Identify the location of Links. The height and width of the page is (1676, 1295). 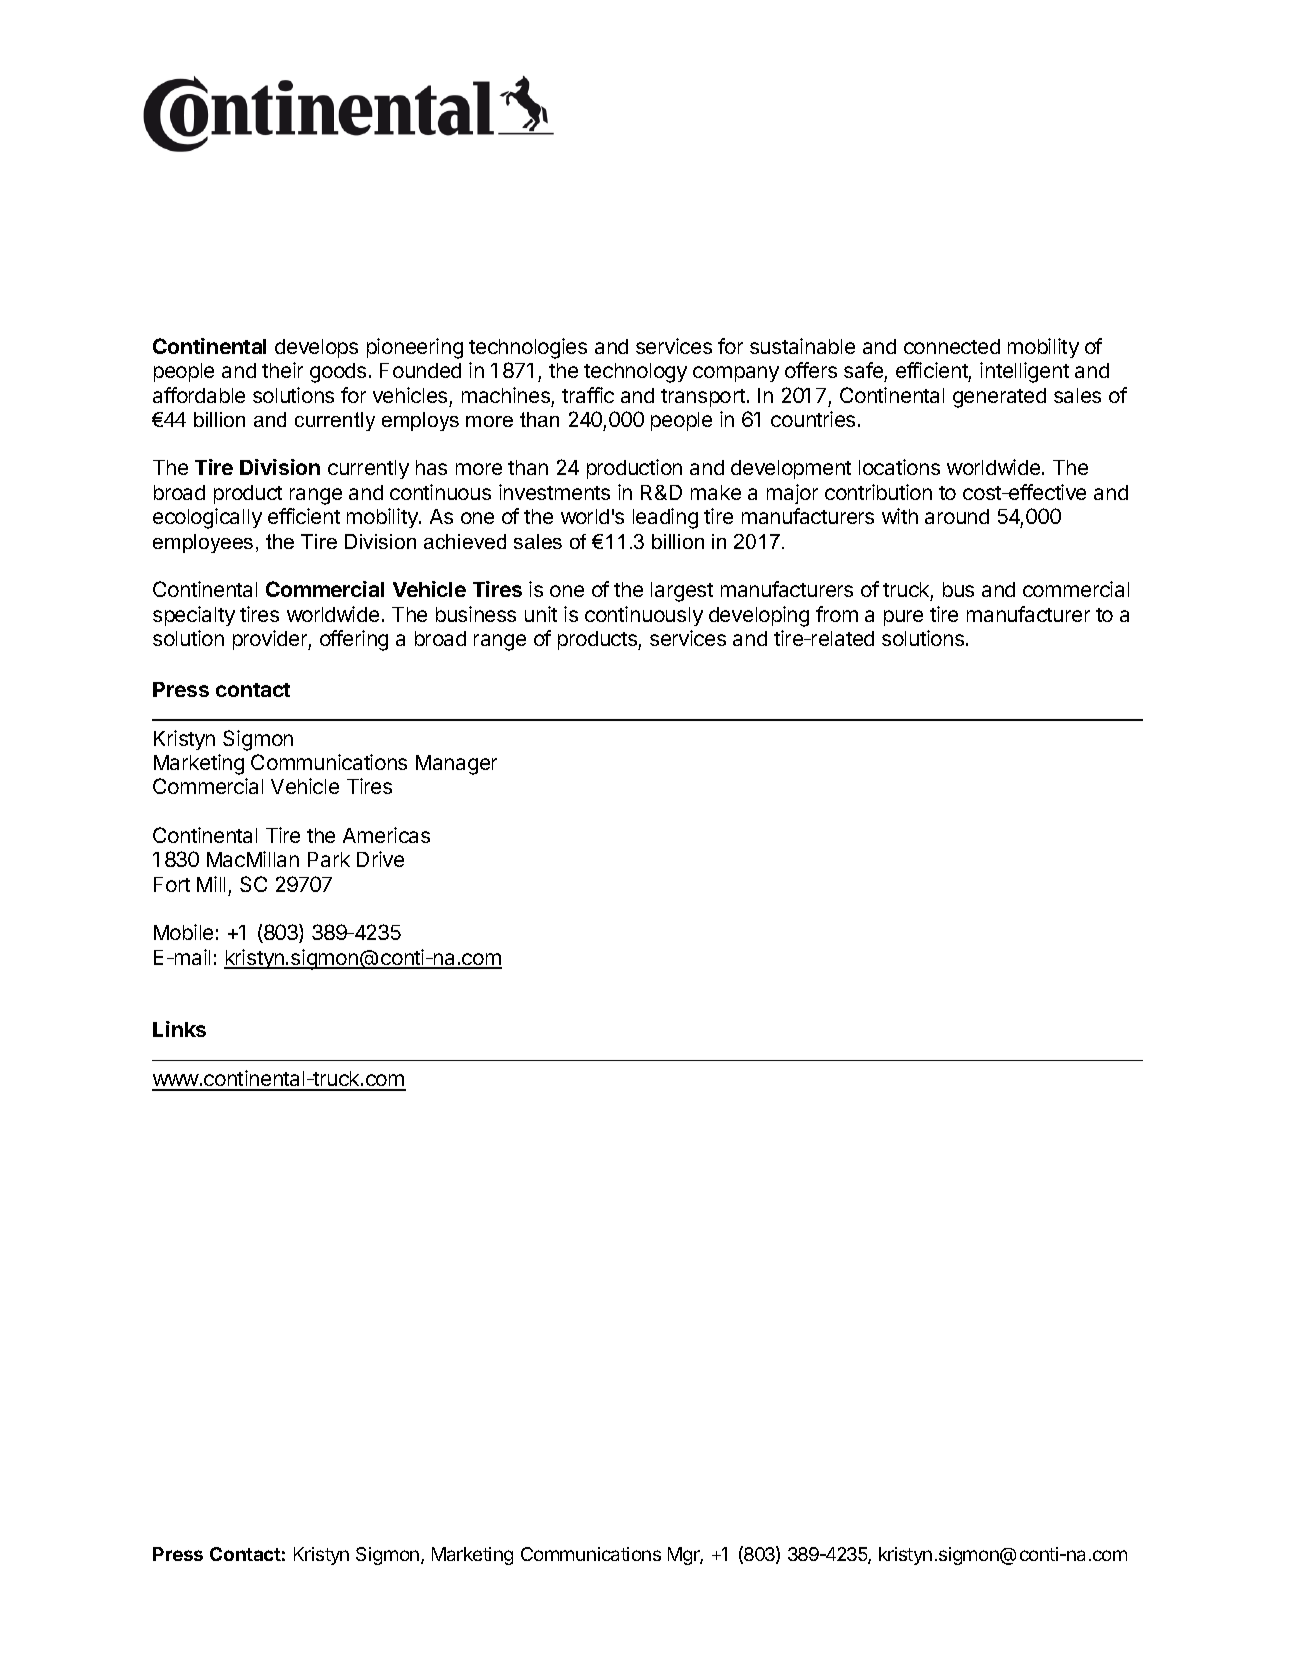
(179, 1029).
